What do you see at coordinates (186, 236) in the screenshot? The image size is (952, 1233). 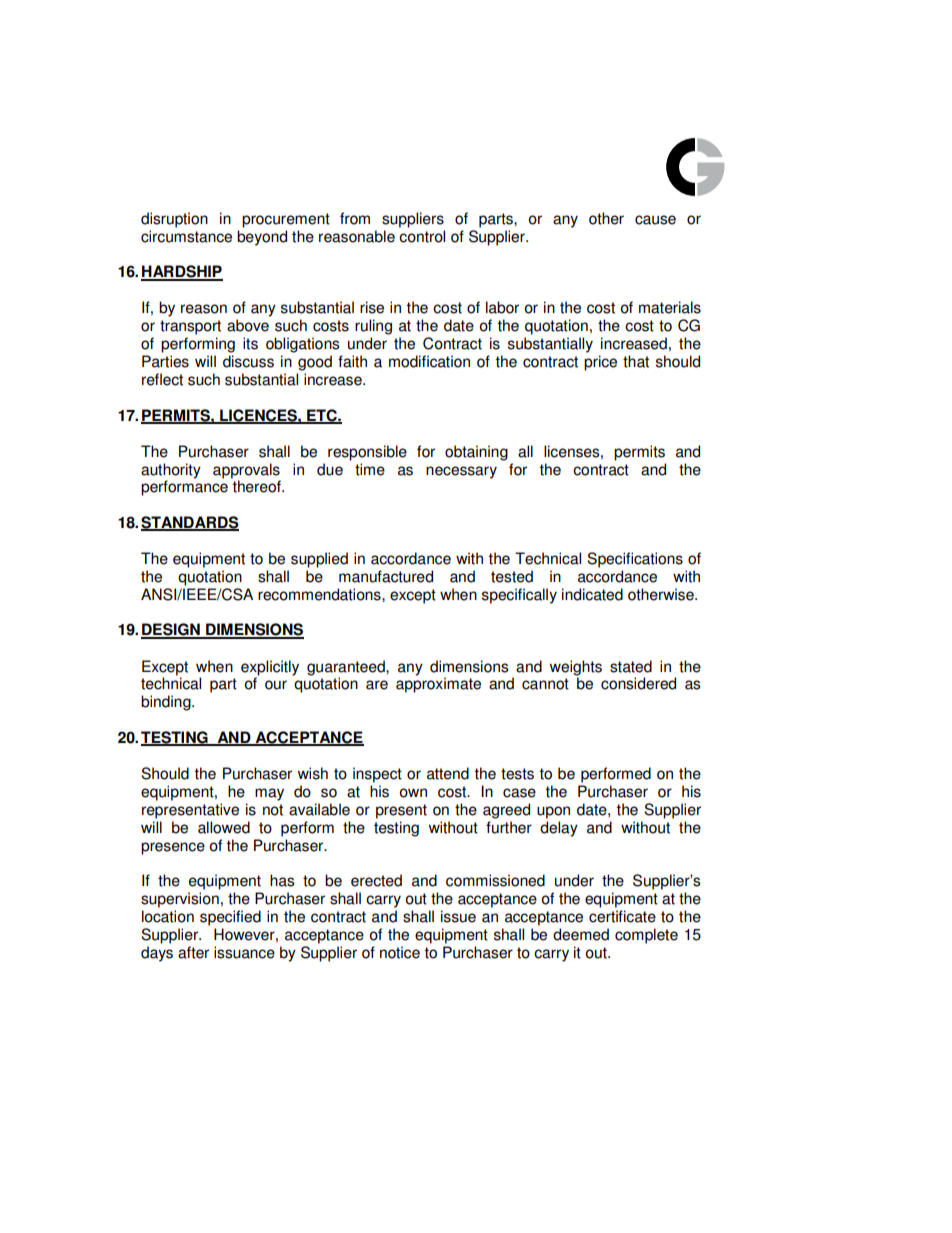 I see `circumstance` at bounding box center [186, 236].
